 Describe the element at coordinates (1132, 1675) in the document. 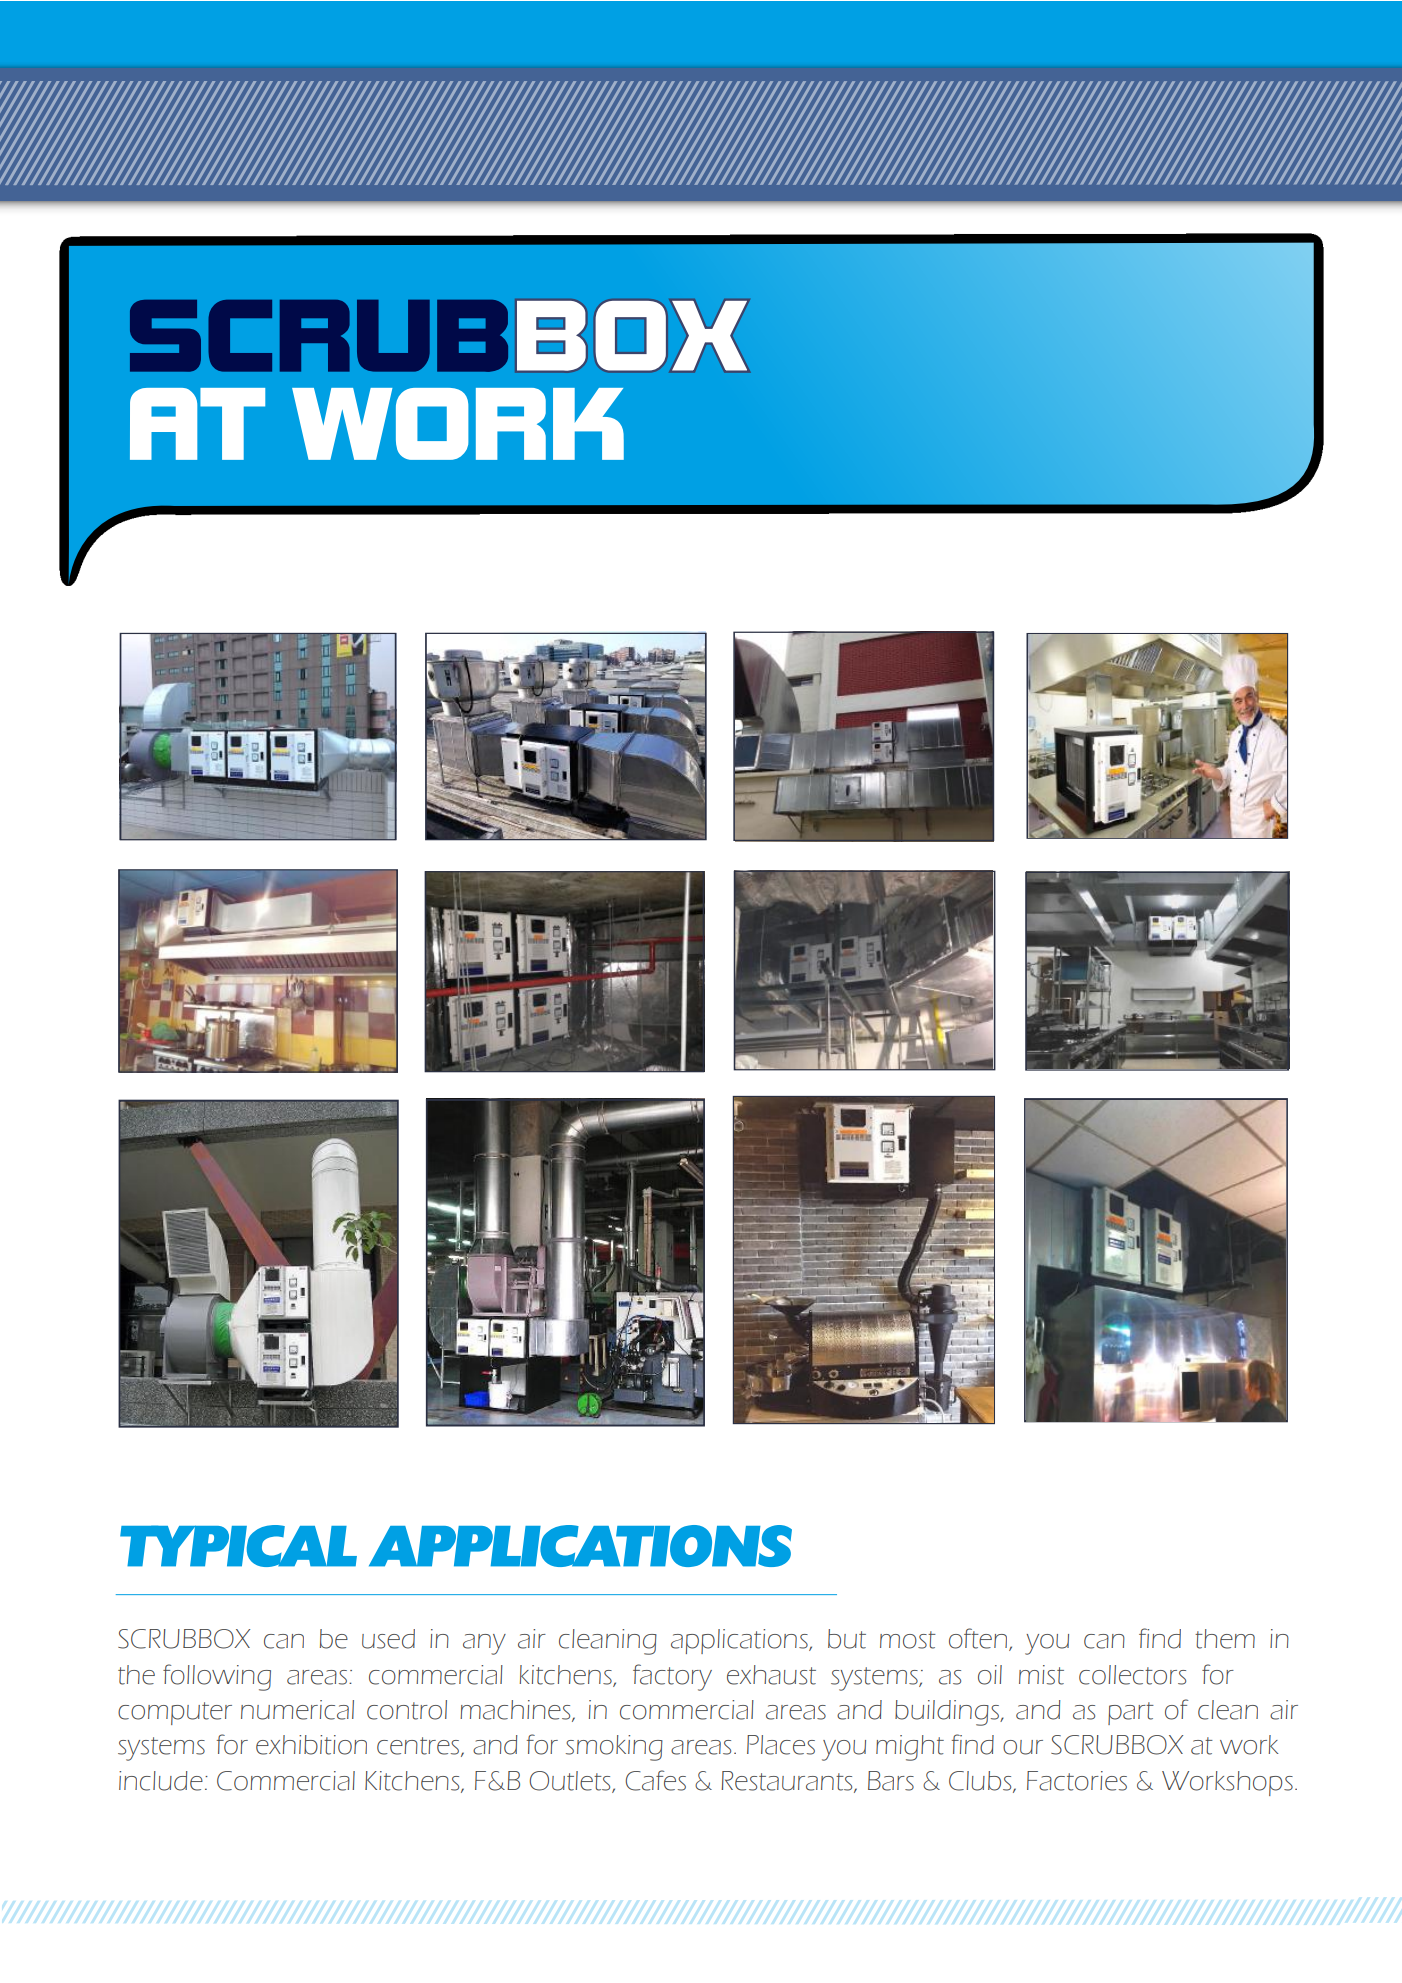

I see `collectors` at that location.
